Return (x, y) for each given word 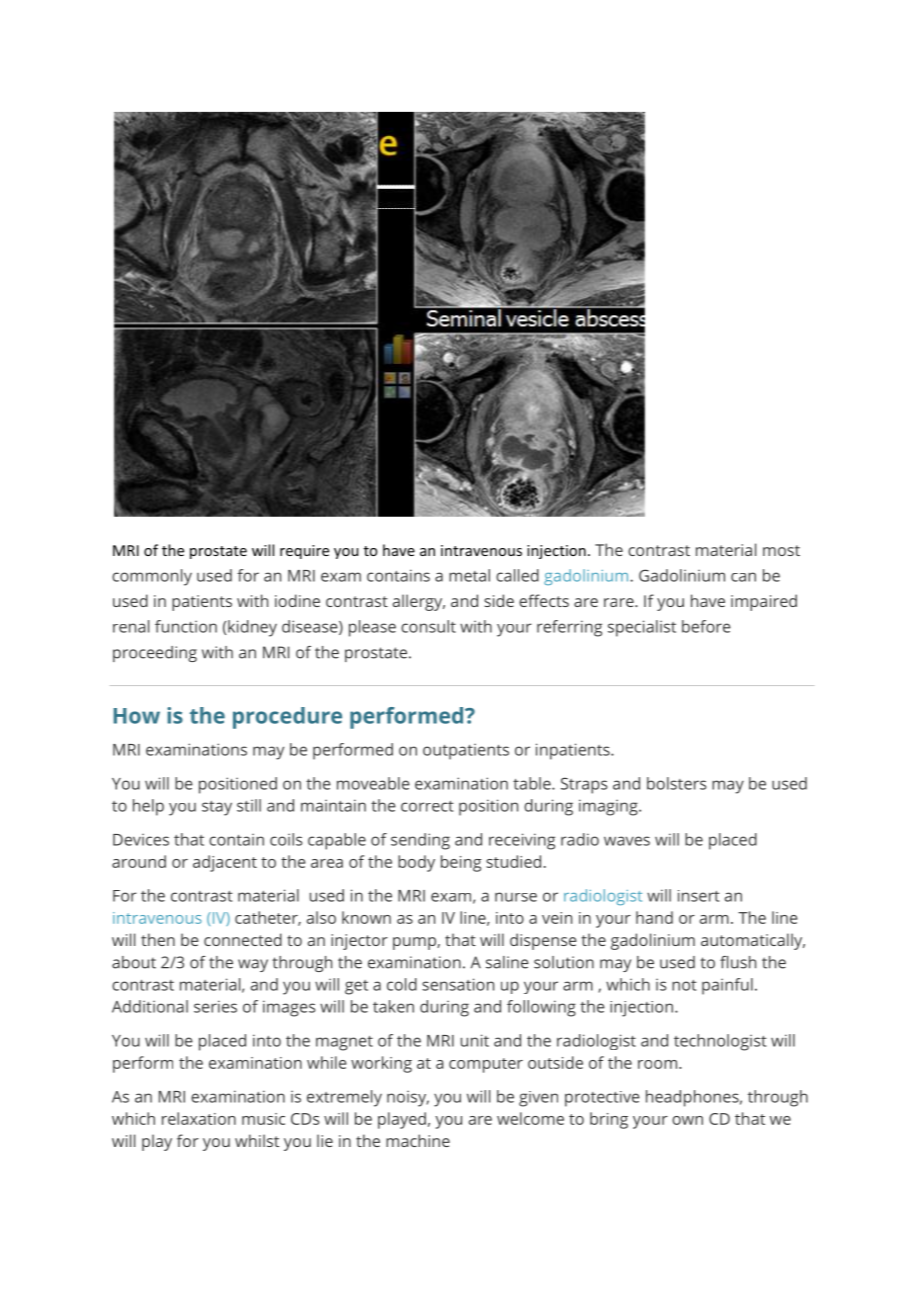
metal (469, 575)
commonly (152, 577)
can (743, 577)
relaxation (199, 1118)
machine (418, 1140)
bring (609, 1120)
